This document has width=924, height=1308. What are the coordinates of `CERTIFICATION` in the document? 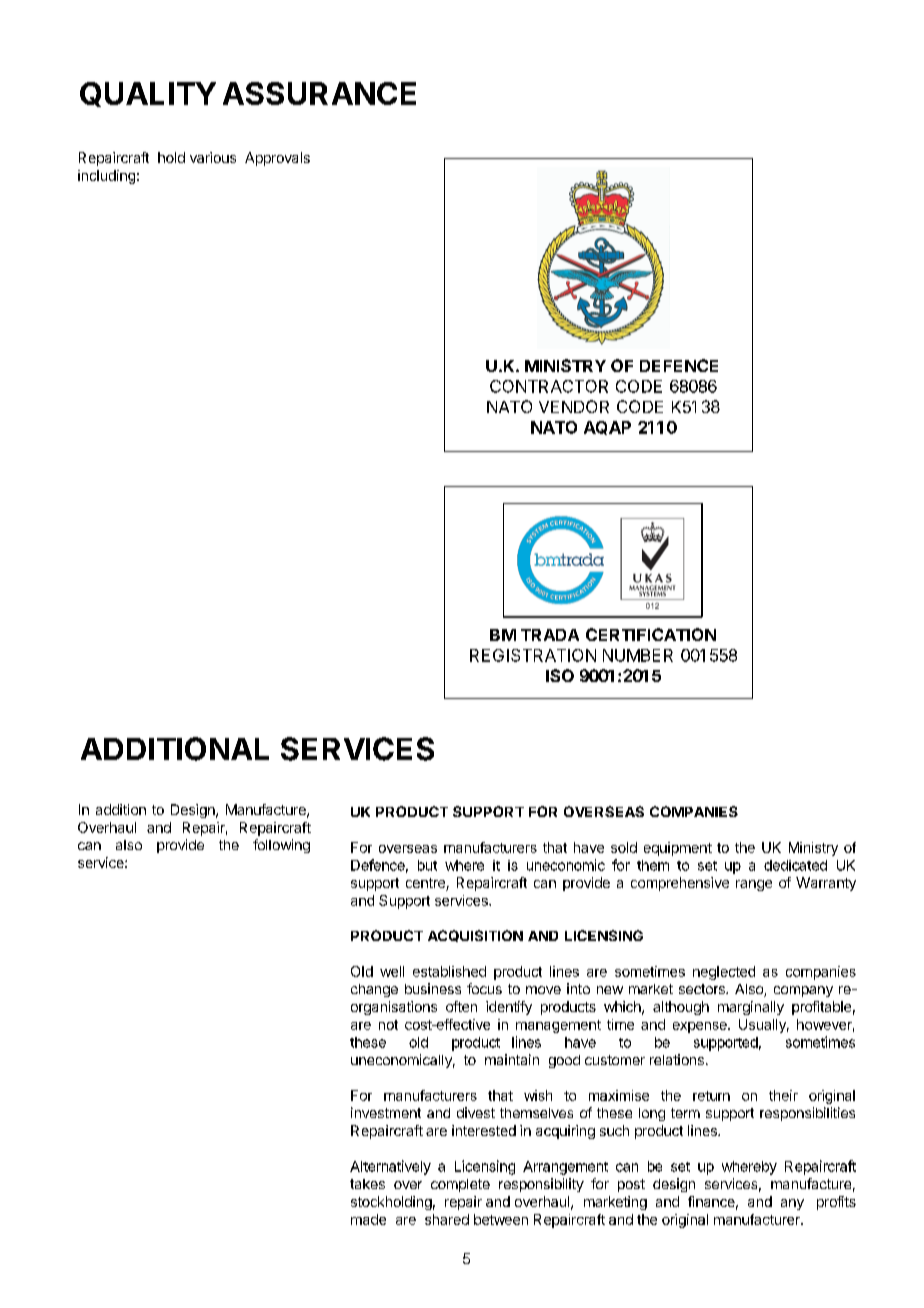 It's located at (651, 634).
